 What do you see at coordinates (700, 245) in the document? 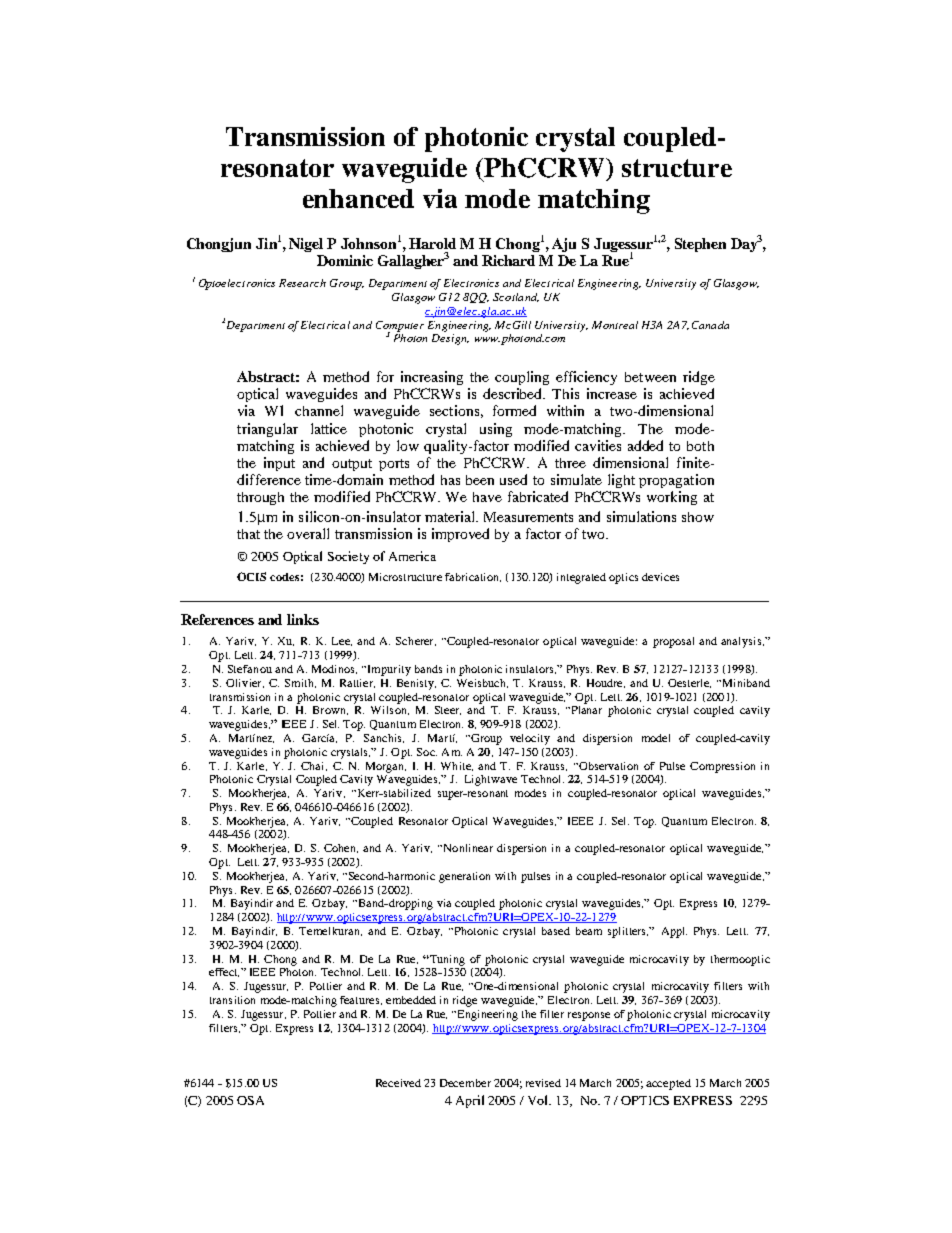
I see `Stephen` at bounding box center [700, 245].
